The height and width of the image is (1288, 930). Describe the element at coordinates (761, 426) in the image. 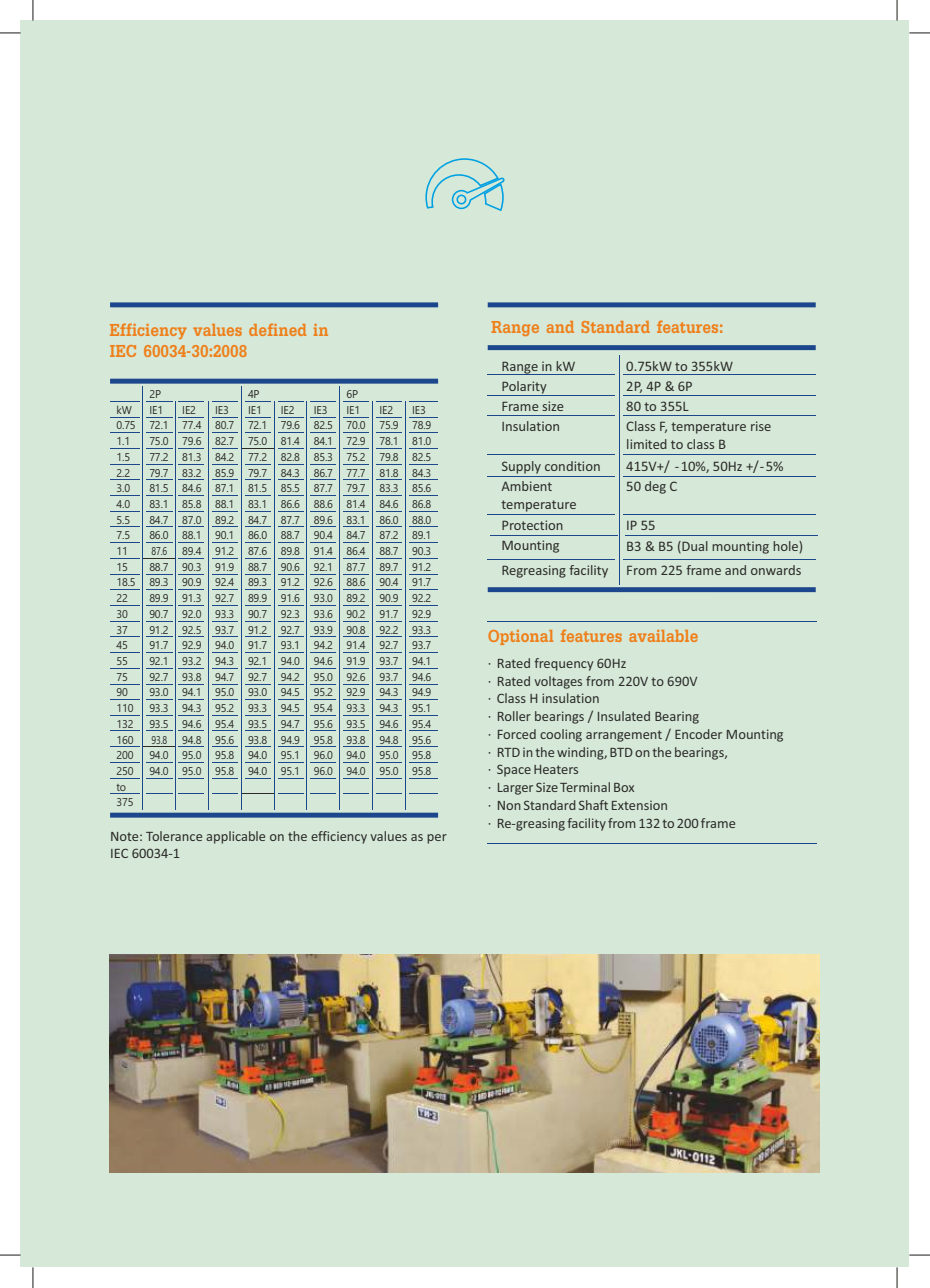

I see `rise` at that location.
